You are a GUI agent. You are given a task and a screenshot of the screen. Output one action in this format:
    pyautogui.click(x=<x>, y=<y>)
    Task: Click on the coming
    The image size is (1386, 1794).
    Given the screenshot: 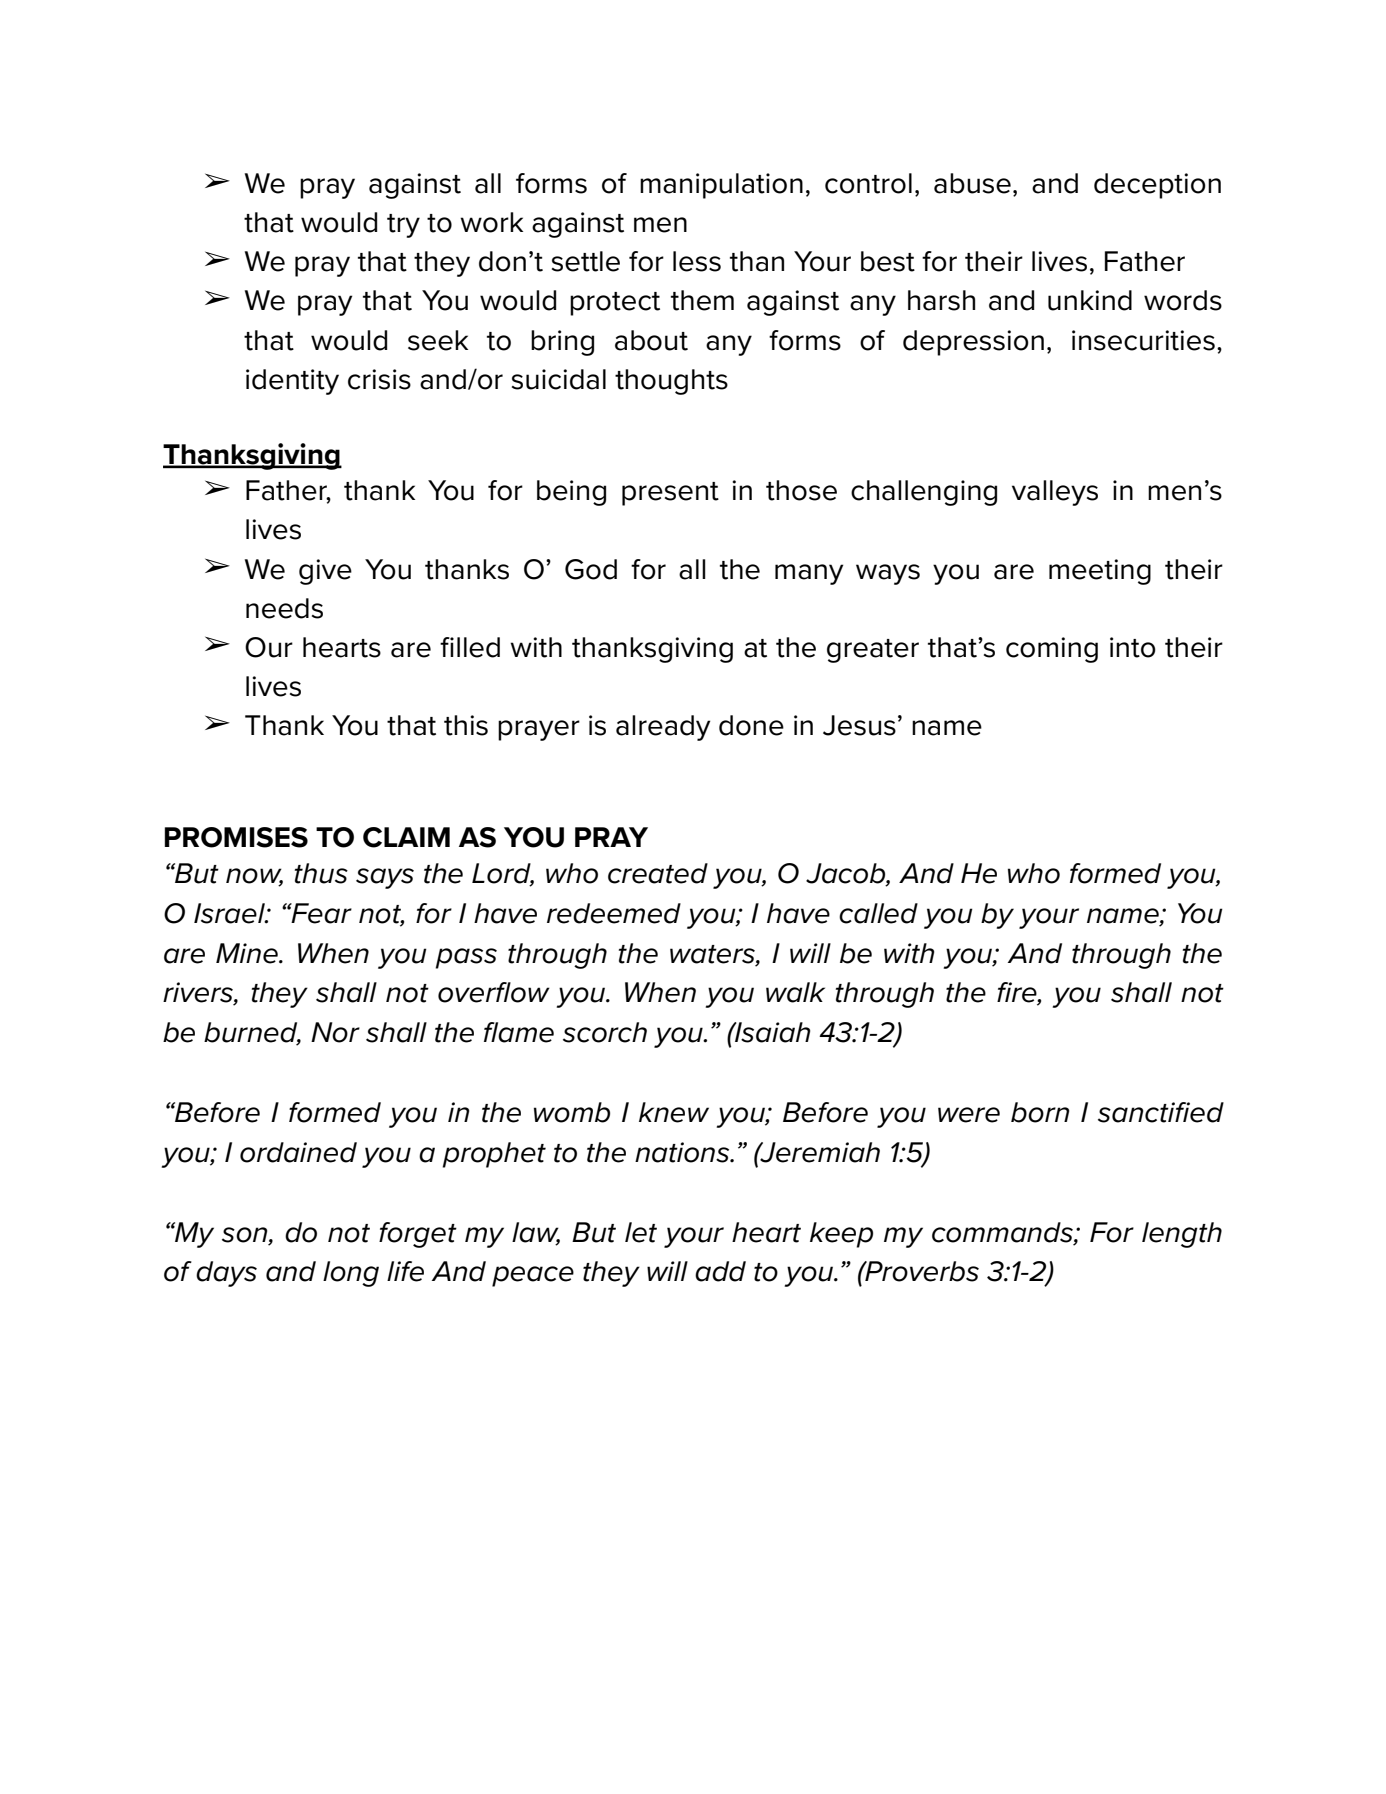 What is the action you would take?
    pyautogui.click(x=1052, y=650)
